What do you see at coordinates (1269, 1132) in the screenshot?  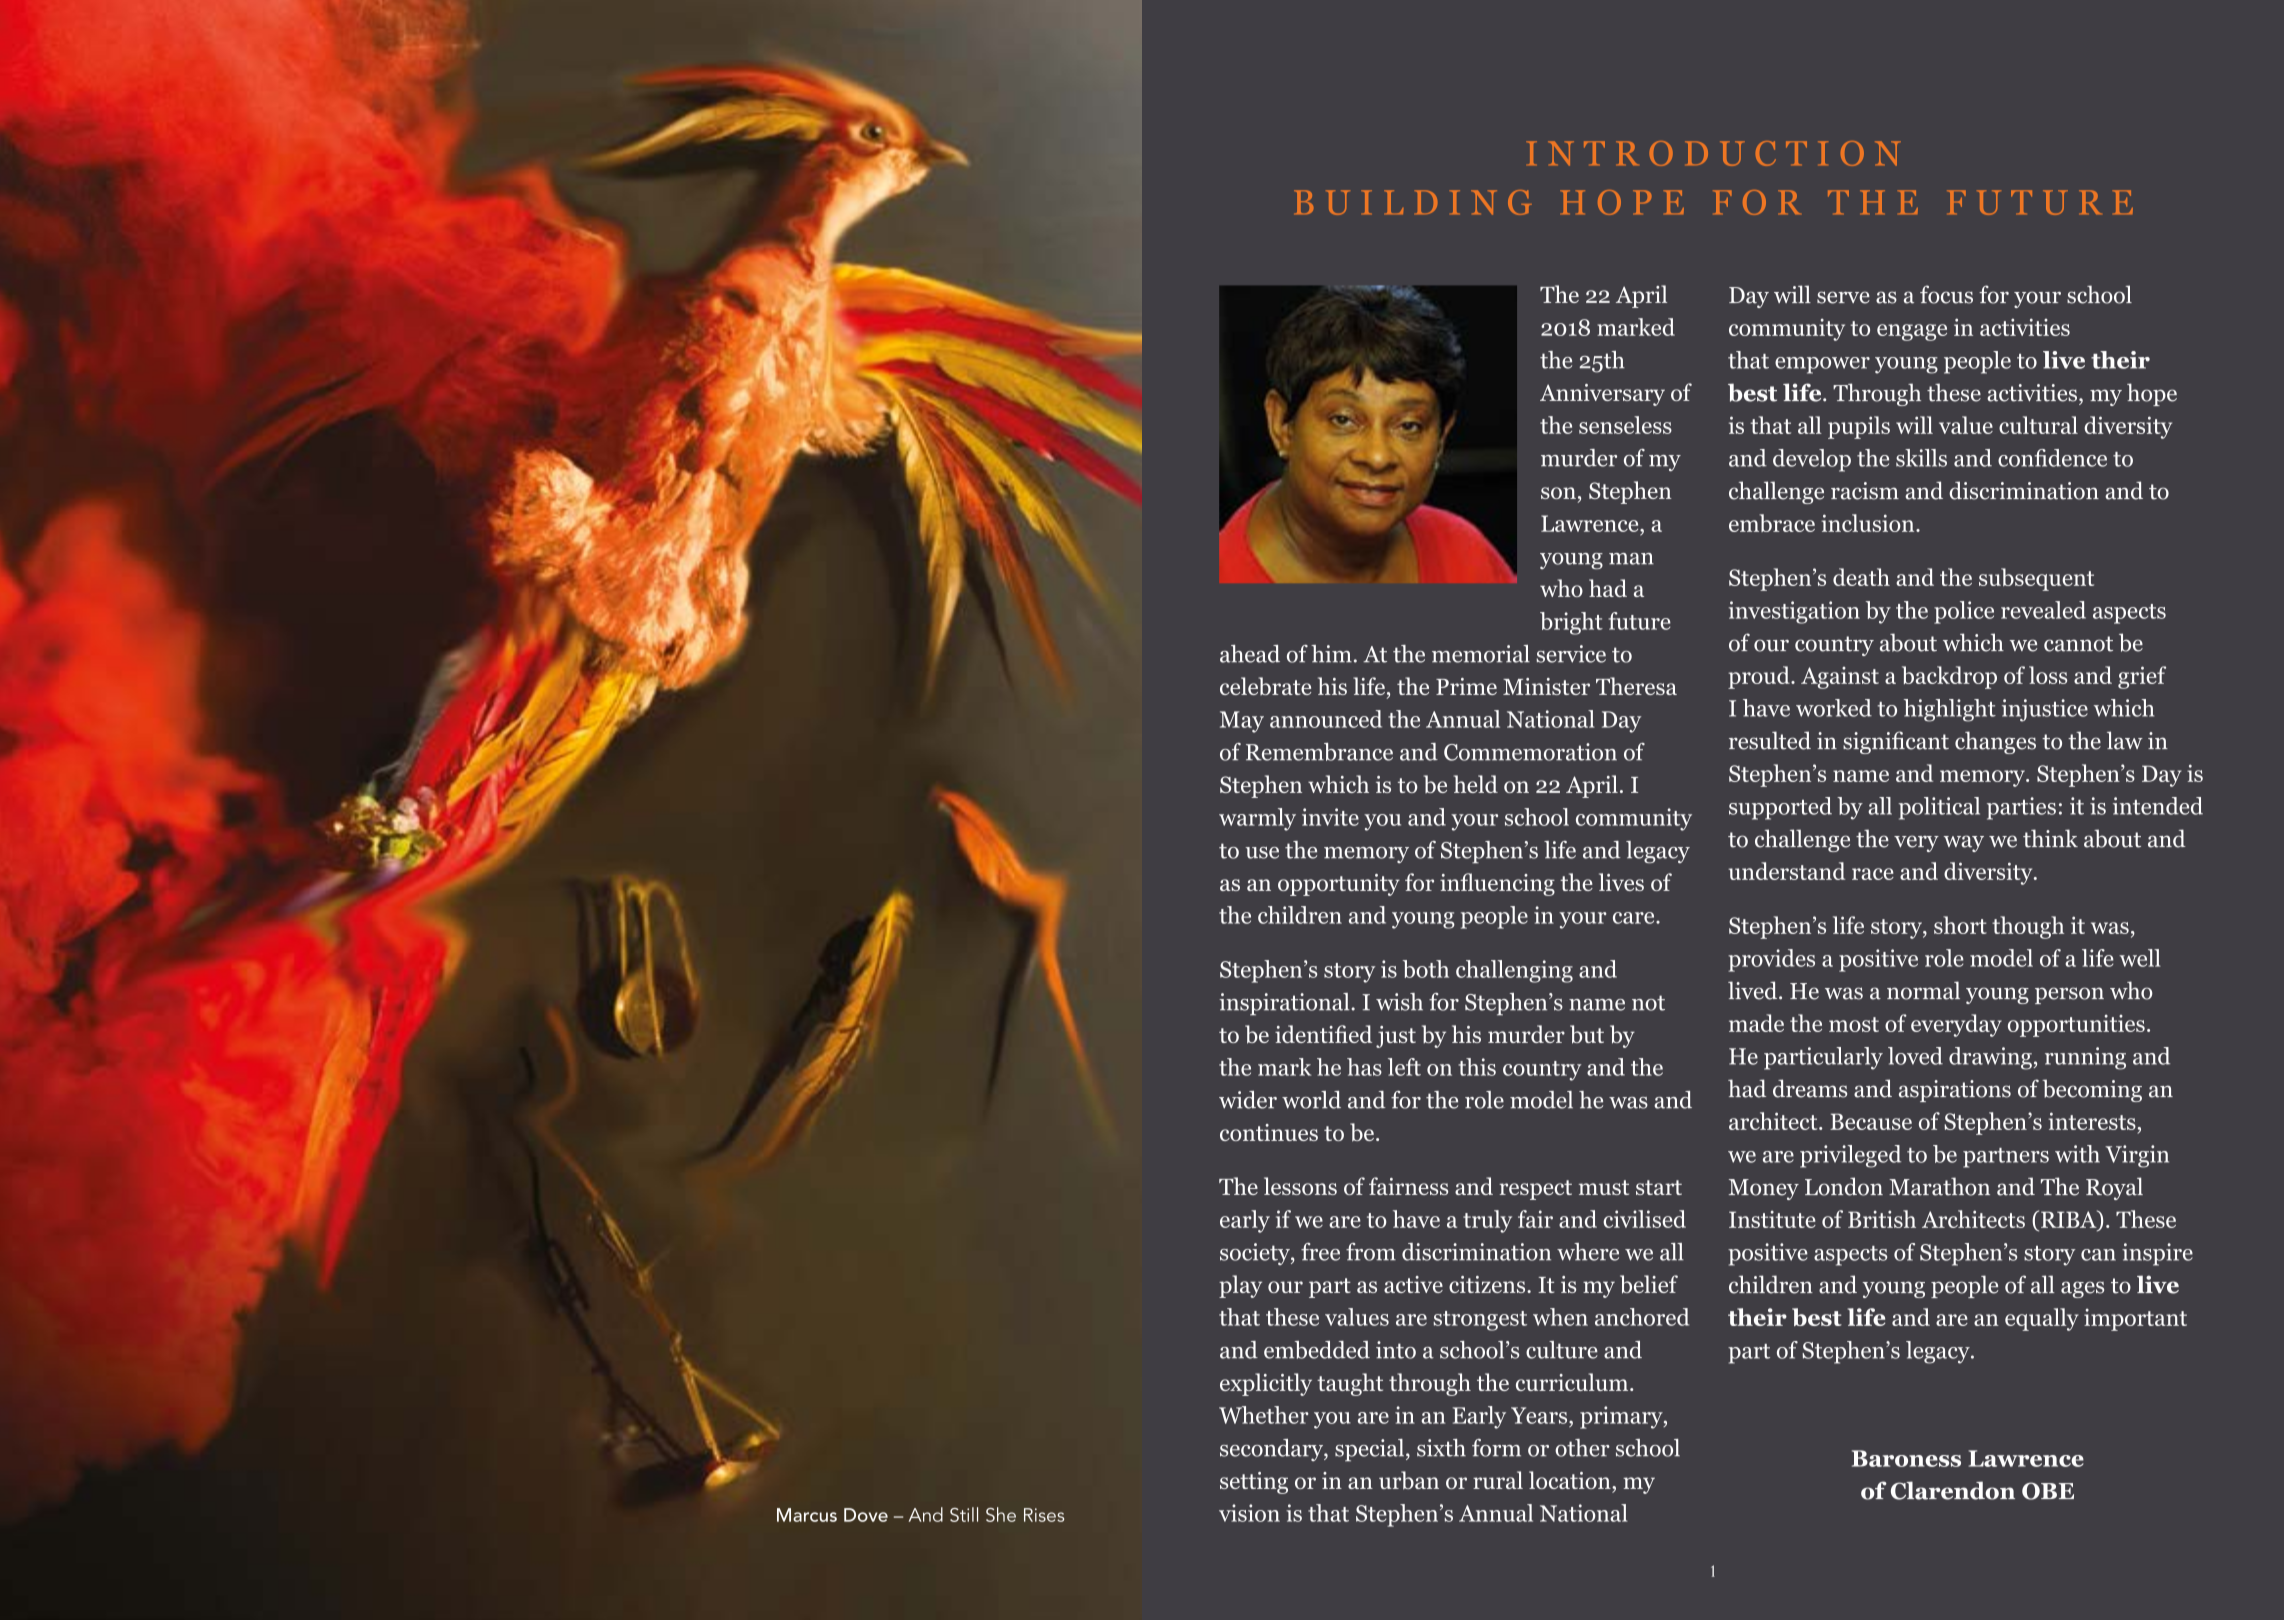 I see `continues` at bounding box center [1269, 1132].
